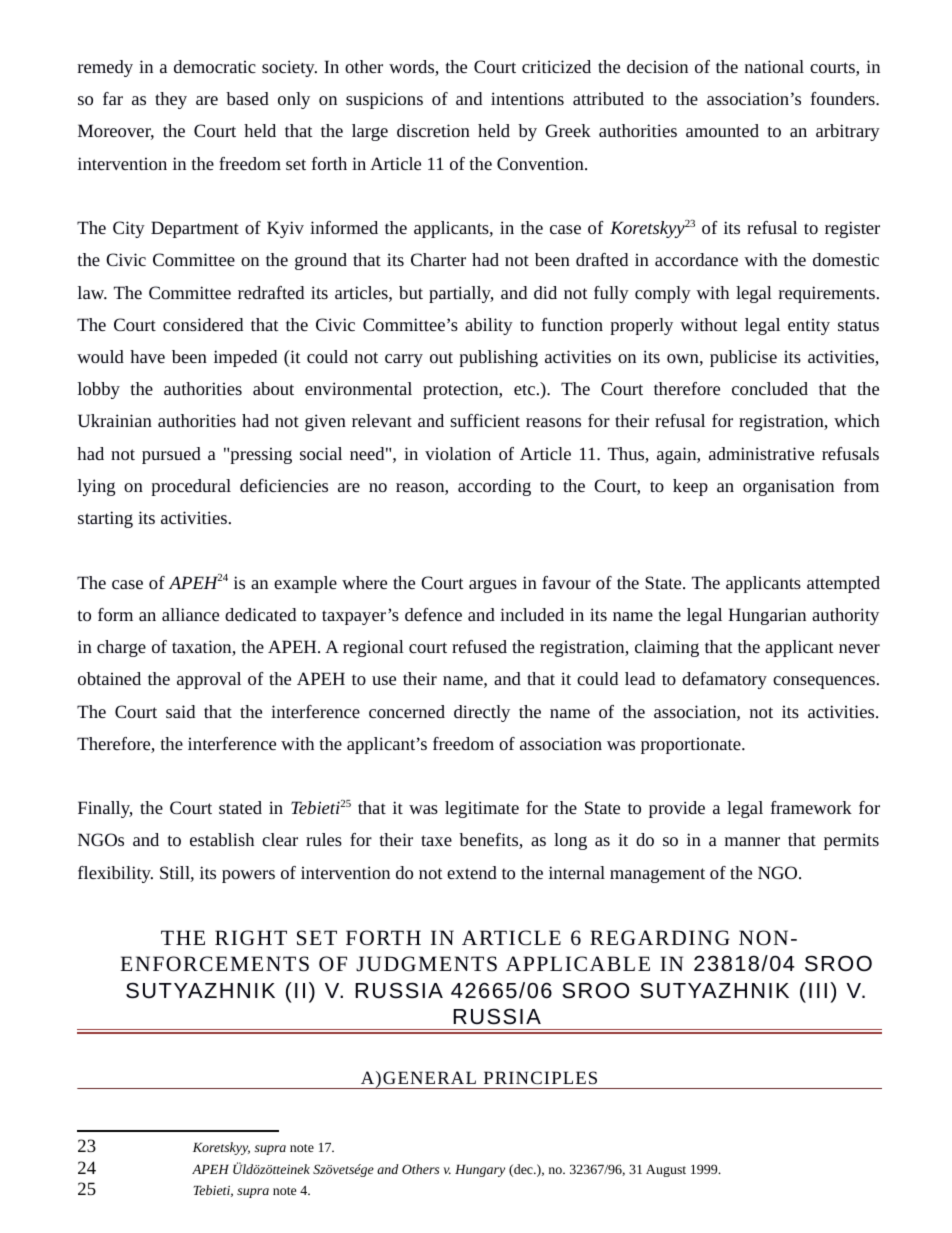  I want to click on intentions, so click(527, 98).
